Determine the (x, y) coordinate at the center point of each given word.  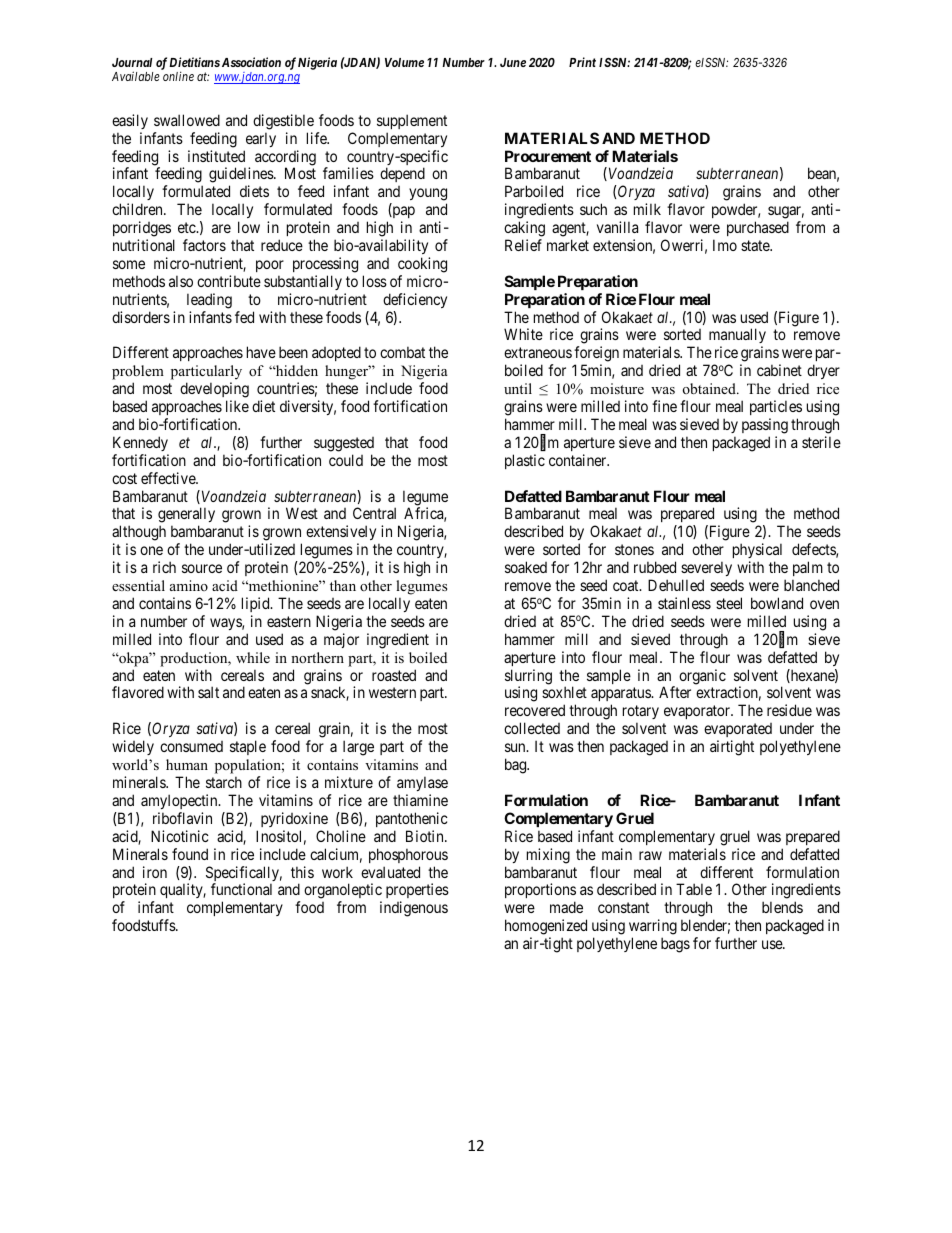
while (253, 657)
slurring (528, 678)
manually (737, 337)
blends (782, 907)
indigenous (414, 909)
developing (214, 390)
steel (729, 603)
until (518, 388)
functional (241, 889)
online (178, 76)
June (513, 62)
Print (582, 62)
